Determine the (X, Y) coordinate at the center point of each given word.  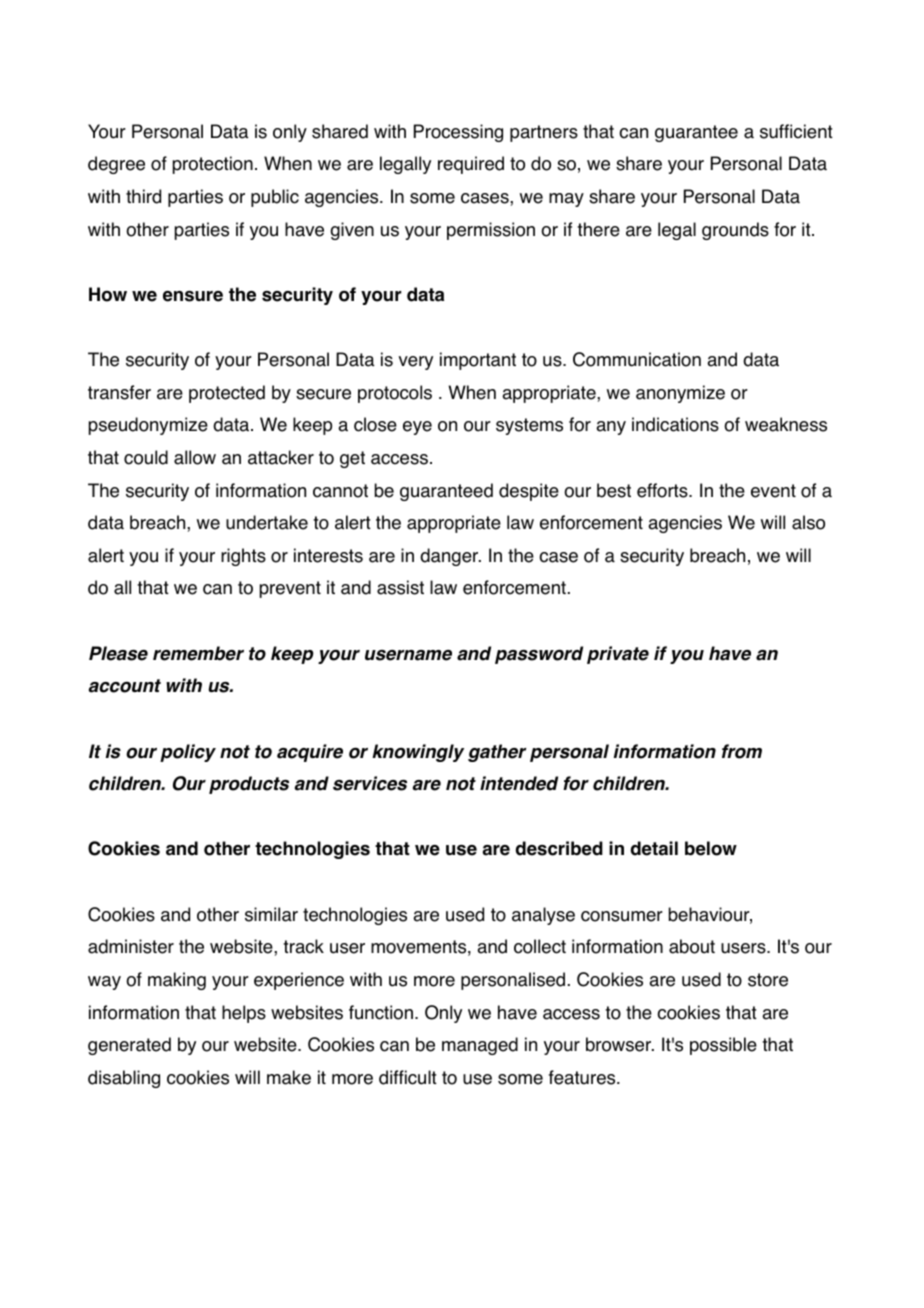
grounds (735, 231)
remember (198, 653)
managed (480, 1046)
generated (129, 1046)
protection (213, 165)
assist (400, 587)
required (471, 165)
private (618, 655)
